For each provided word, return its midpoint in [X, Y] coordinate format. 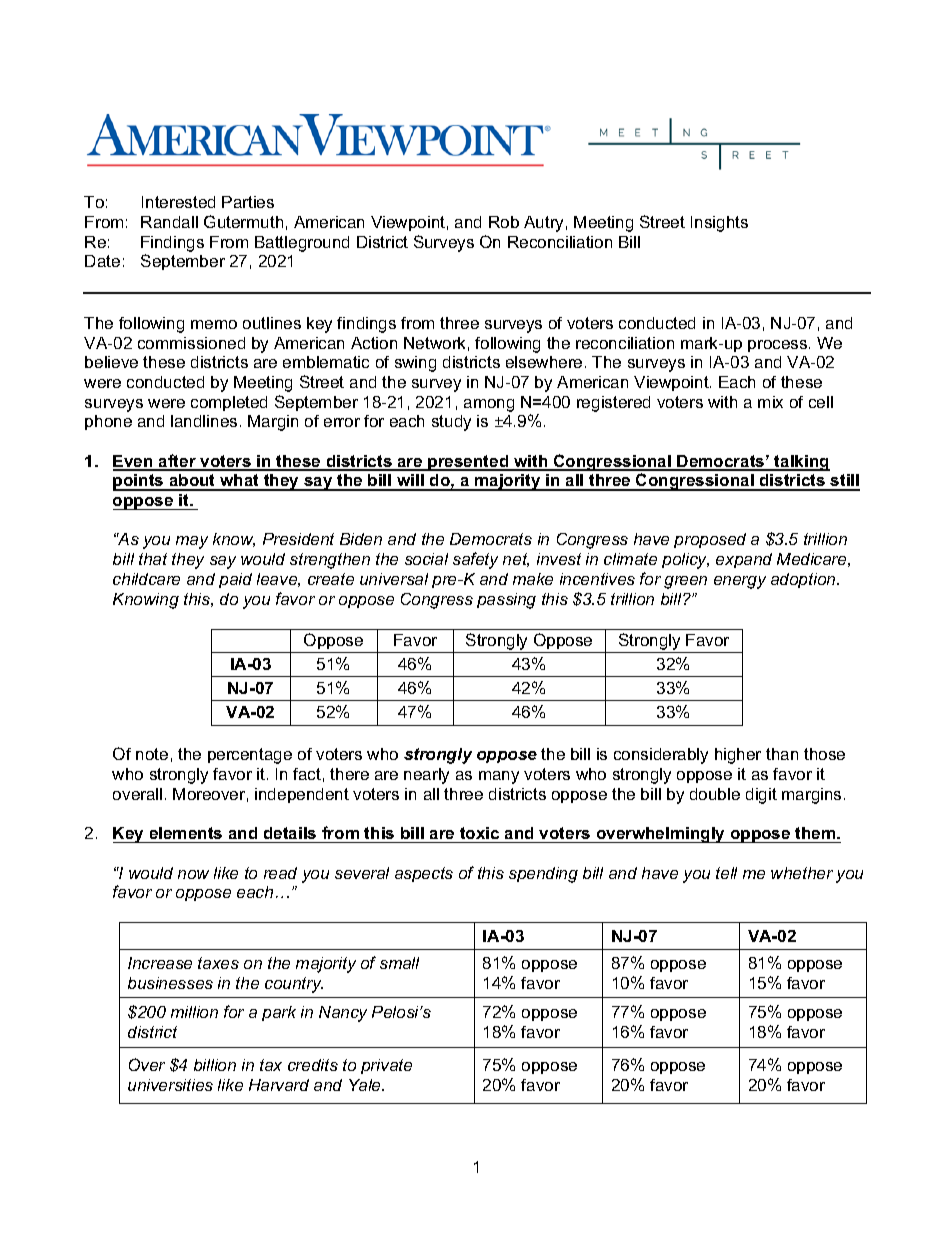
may [192, 542]
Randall [169, 222]
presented [468, 463]
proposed [710, 540]
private [386, 1066]
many [499, 777]
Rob [504, 222]
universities [170, 1085]
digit [761, 796]
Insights [719, 224]
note [152, 754]
